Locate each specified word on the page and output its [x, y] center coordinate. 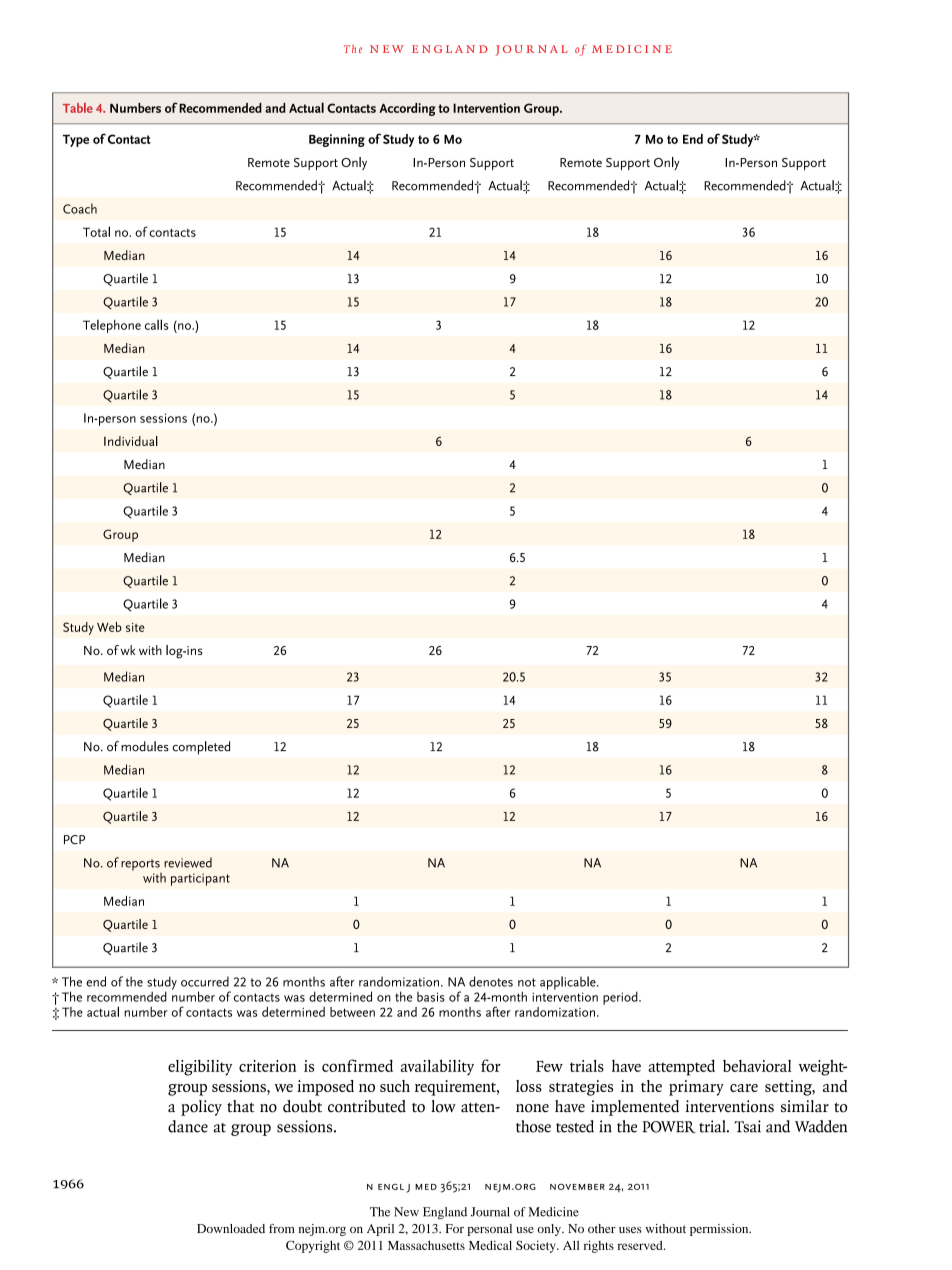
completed [201, 748]
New [406, 1212]
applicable [569, 983]
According [407, 109]
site [135, 627]
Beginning [337, 140]
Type [76, 141]
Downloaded [231, 1228]
